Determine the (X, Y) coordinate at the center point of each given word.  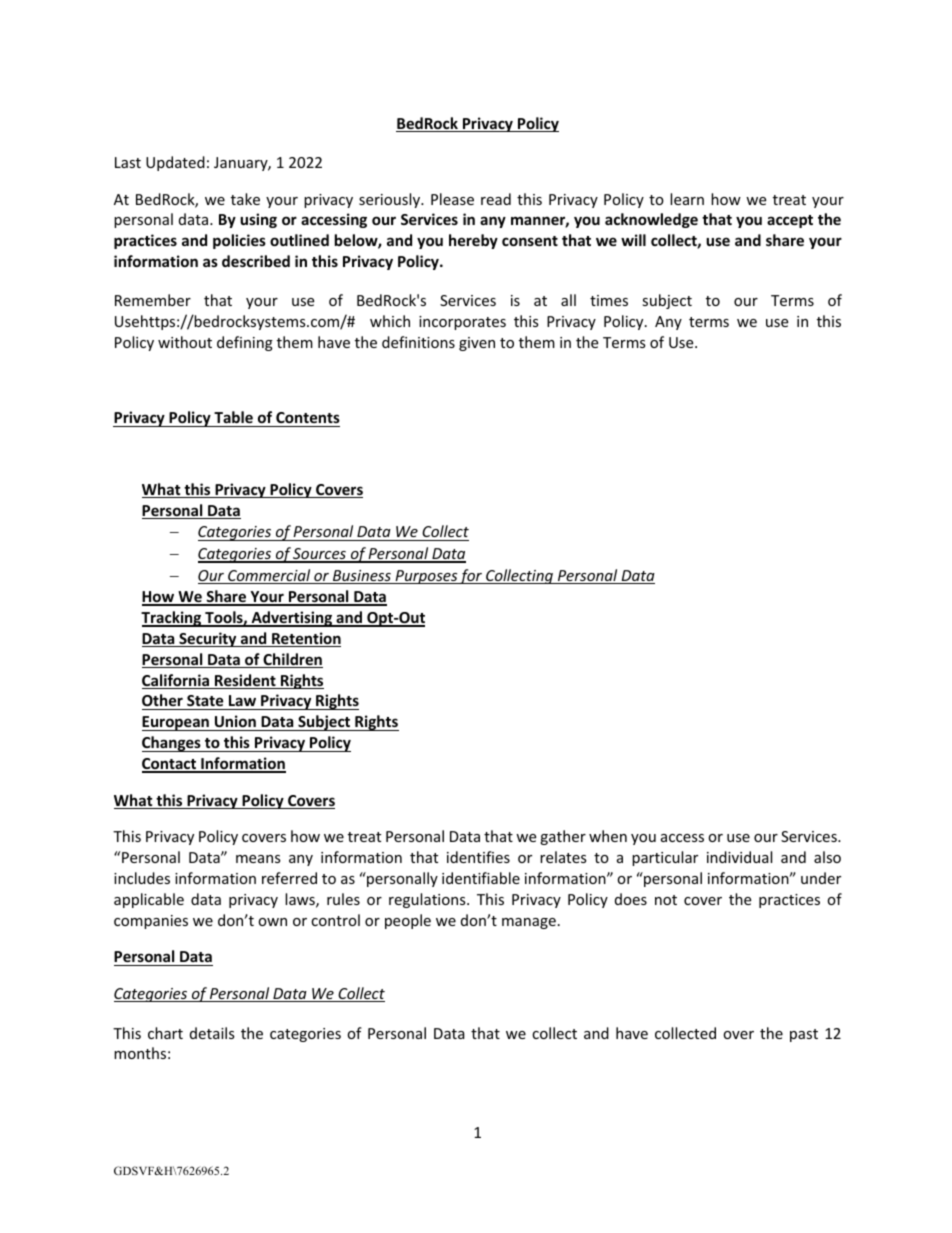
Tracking (172, 619)
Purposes (426, 577)
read (496, 199)
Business (362, 577)
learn (687, 199)
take (245, 199)
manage (529, 923)
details (212, 1033)
